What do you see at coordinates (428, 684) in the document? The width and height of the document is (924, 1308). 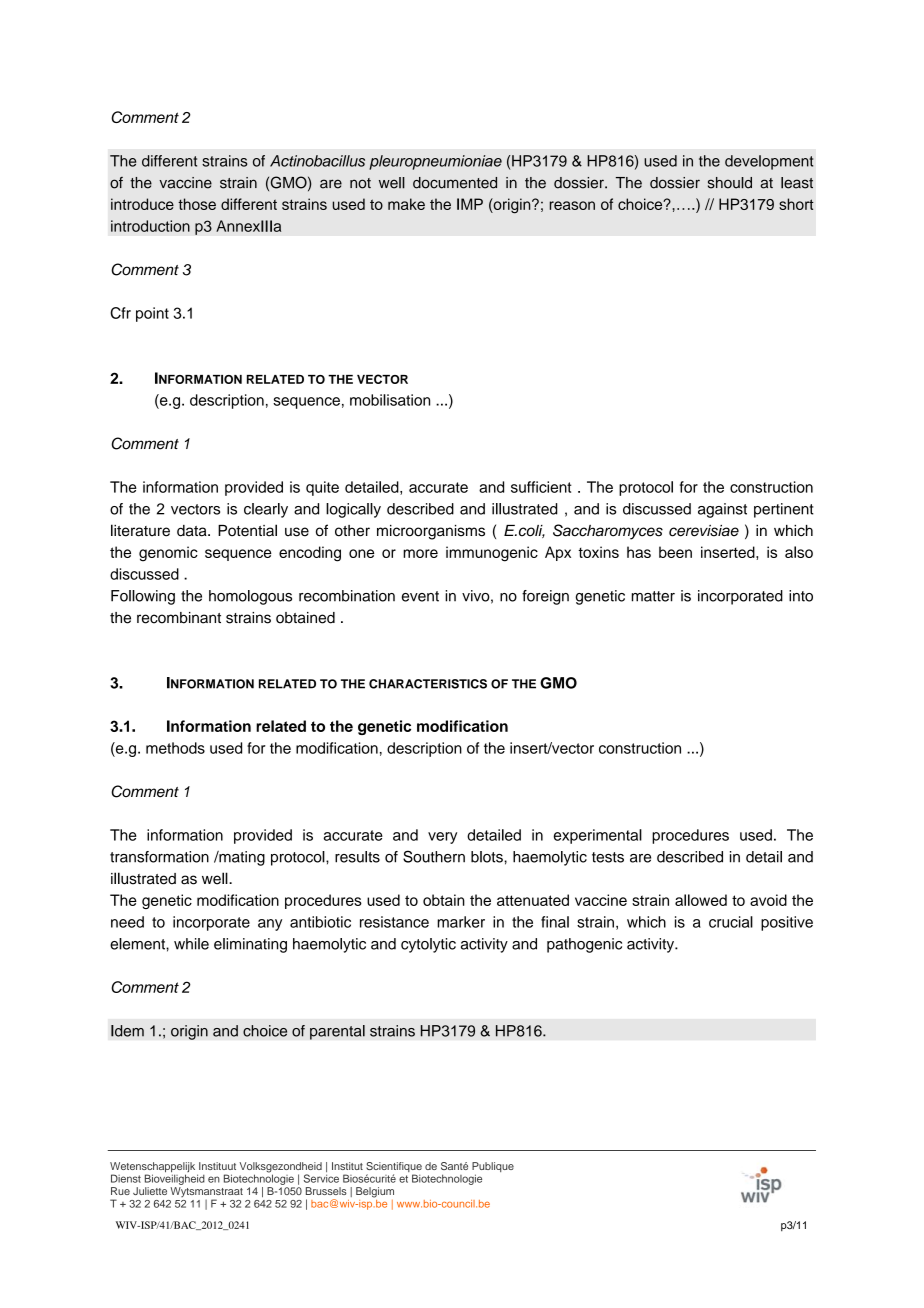 I see `CHARACTERISTICS` at bounding box center [428, 684].
